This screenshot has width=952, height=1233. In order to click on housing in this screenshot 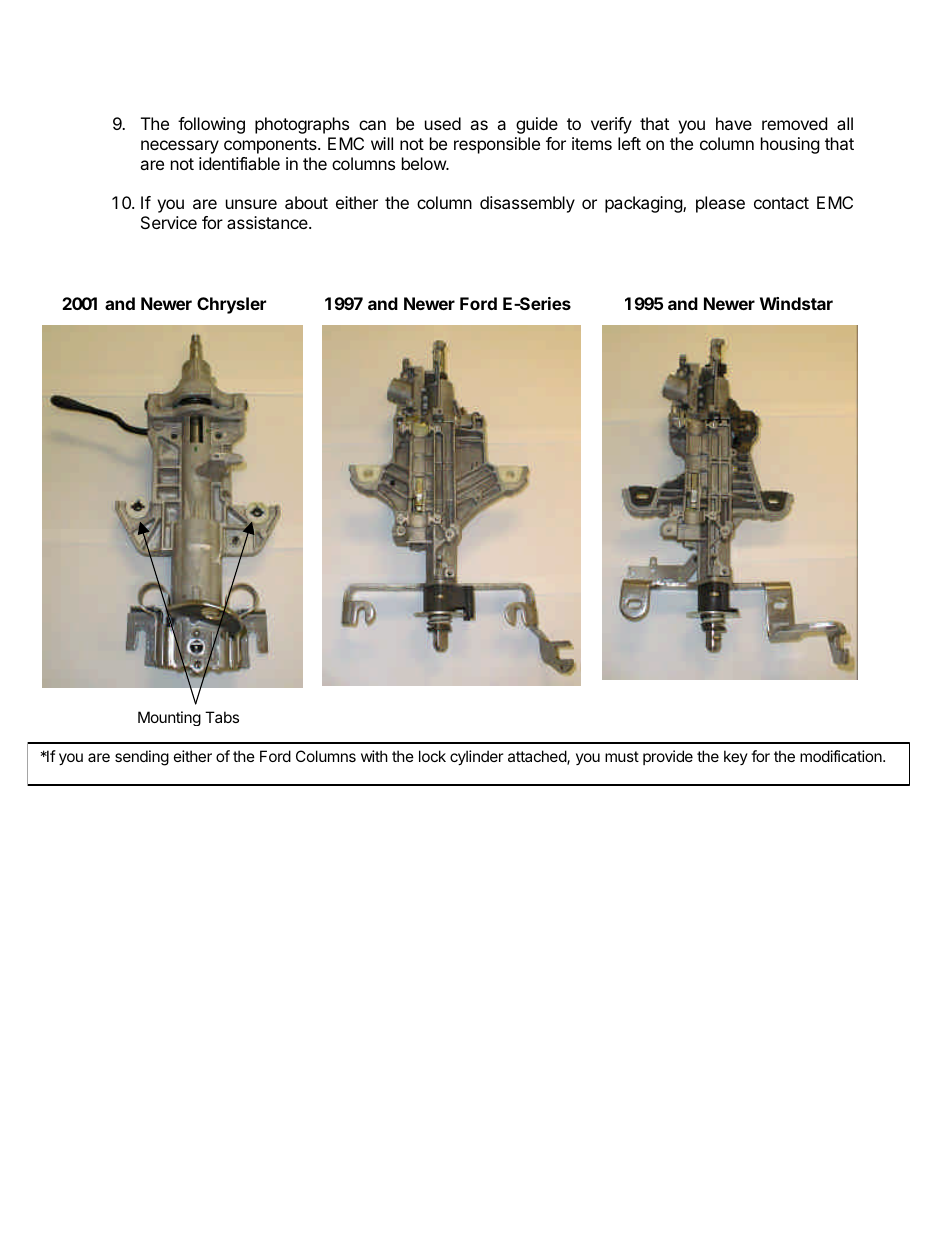, I will do `click(790, 145)`.
